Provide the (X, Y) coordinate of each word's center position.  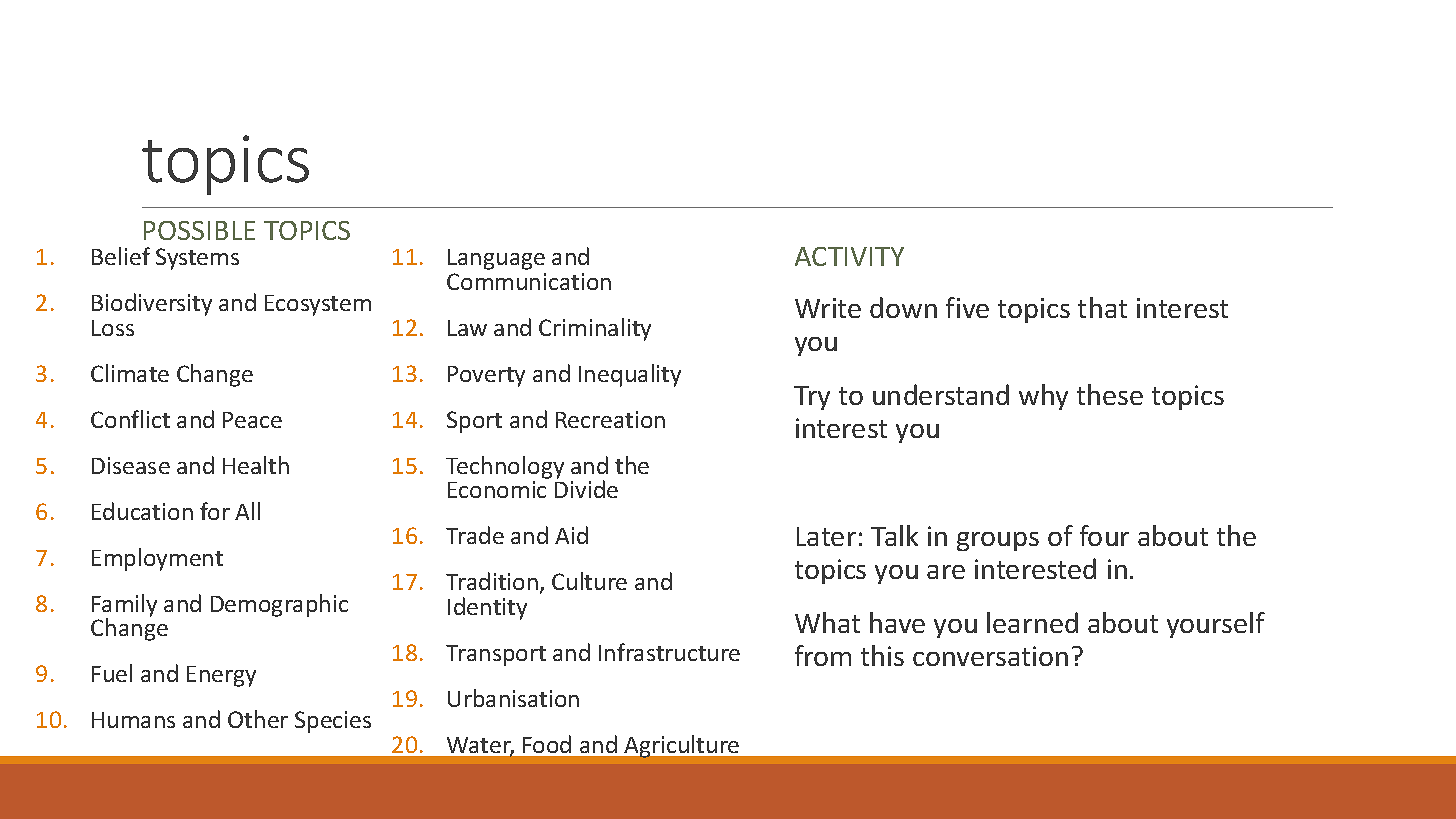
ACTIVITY (849, 256)
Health (256, 465)
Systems (197, 259)
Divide (586, 489)
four (1104, 535)
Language (496, 259)
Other (258, 719)
